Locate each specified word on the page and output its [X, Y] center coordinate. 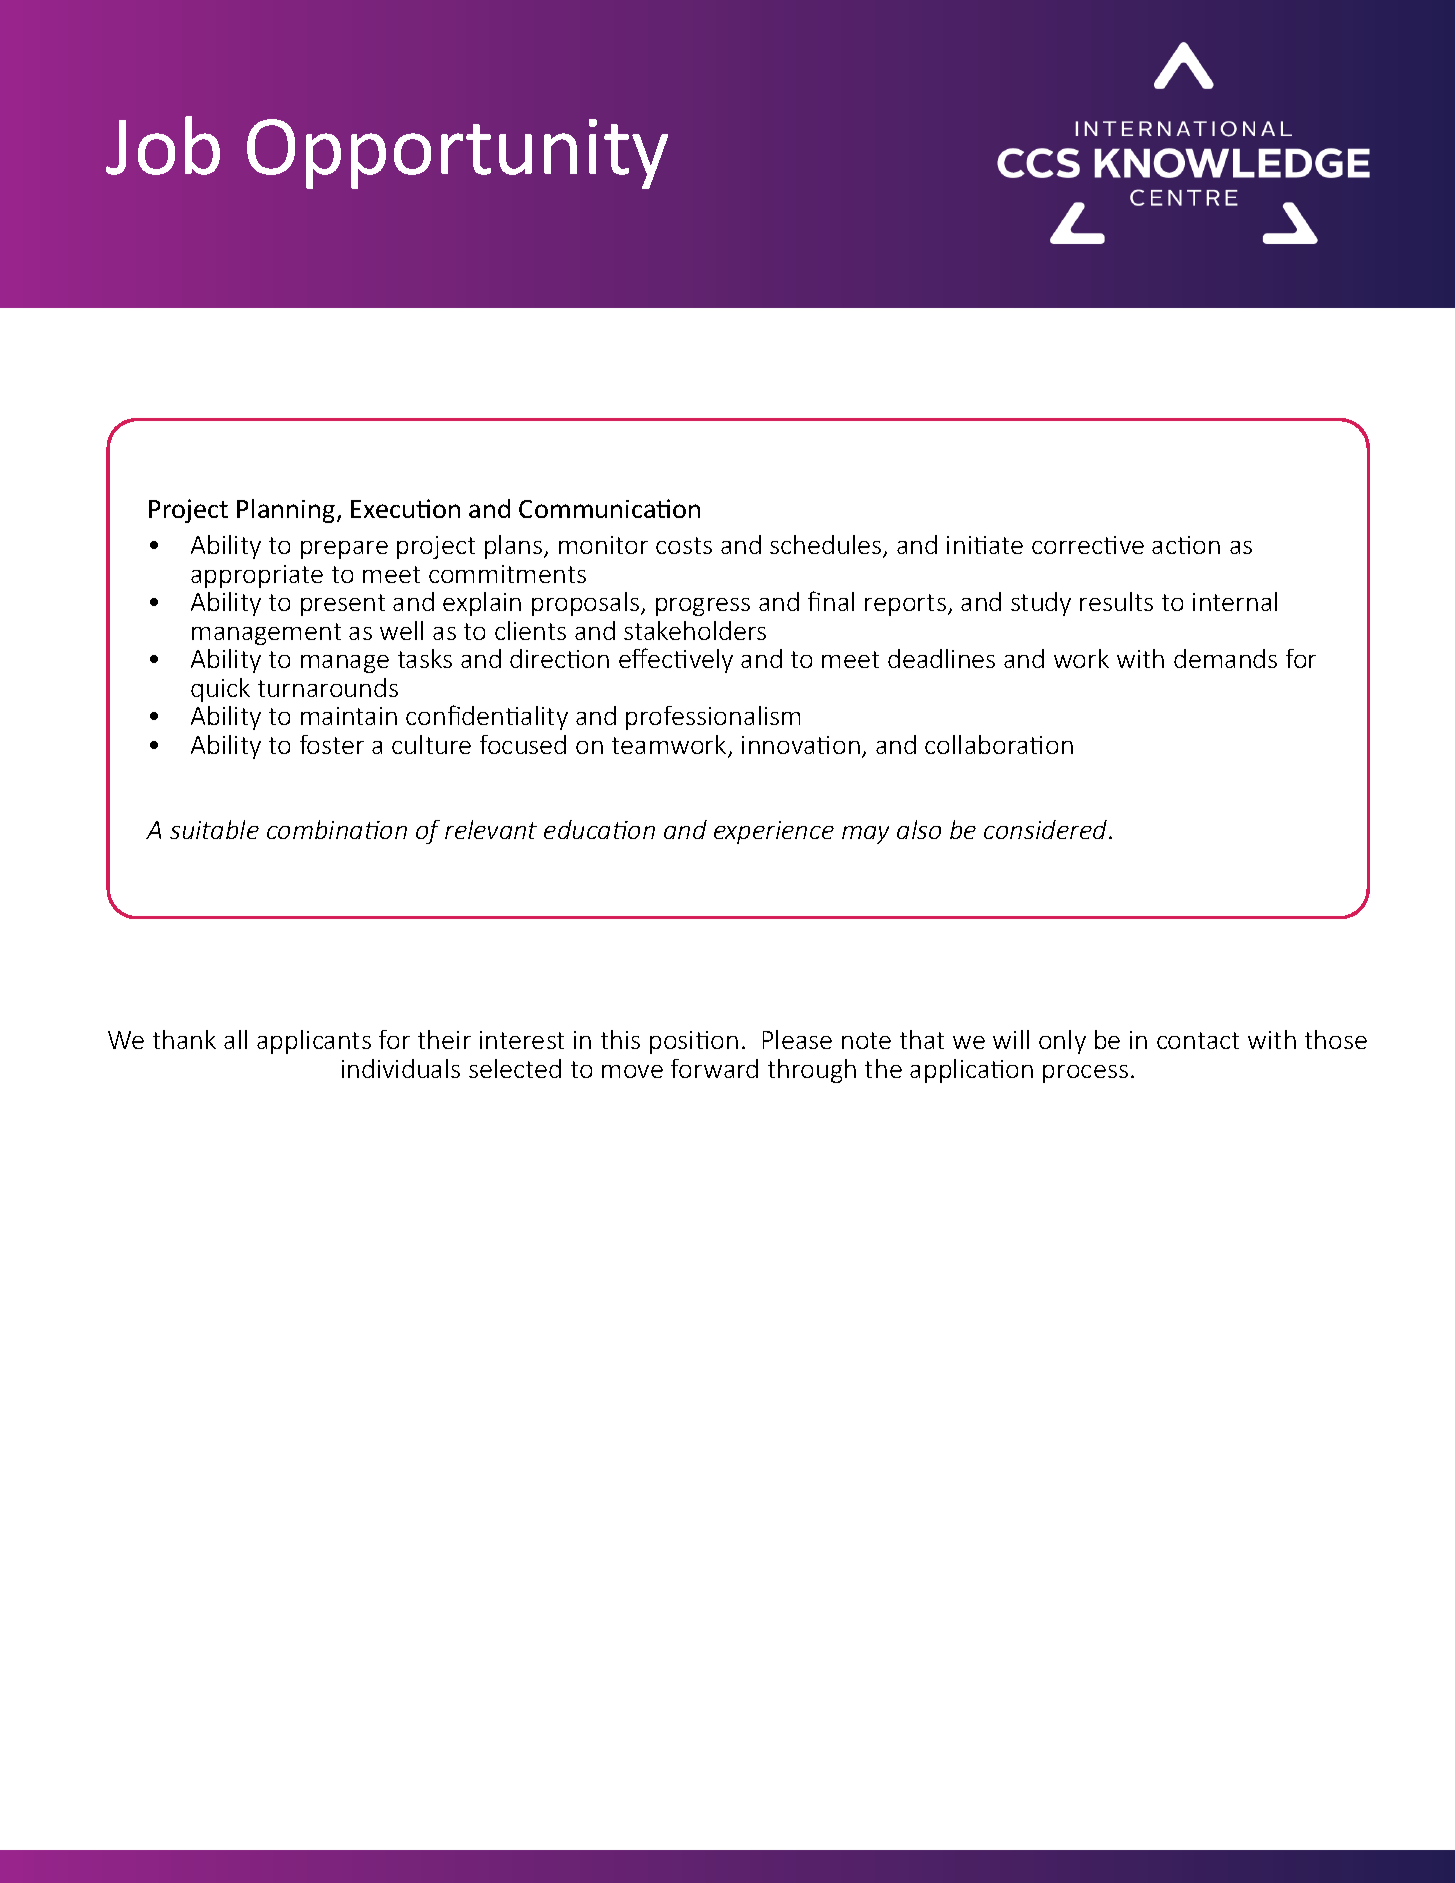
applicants [314, 1042]
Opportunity [457, 154]
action [1186, 545]
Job [163, 145]
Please [797, 1039]
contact [1198, 1040]
